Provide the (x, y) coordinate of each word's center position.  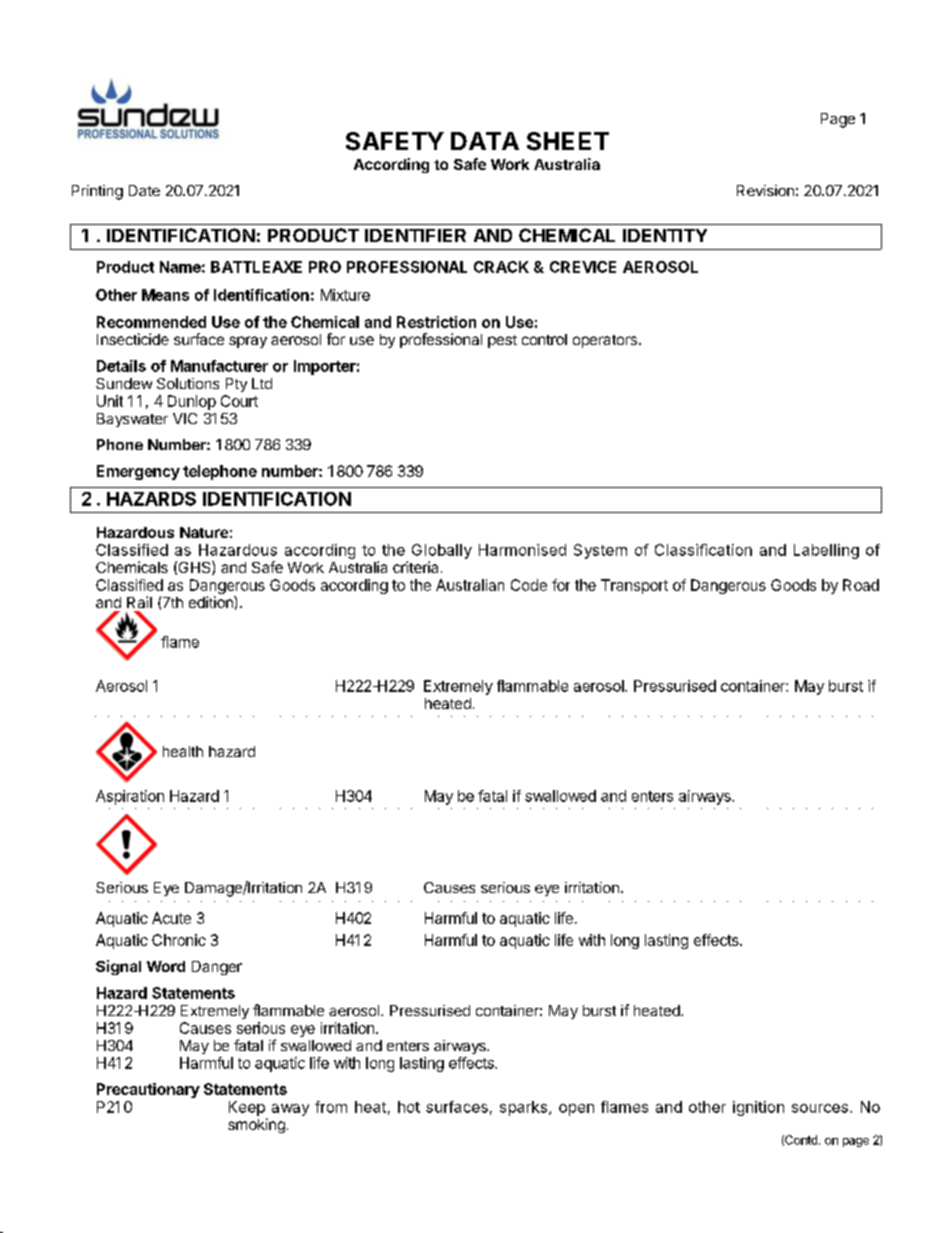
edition (212, 602)
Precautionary (148, 1090)
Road (861, 585)
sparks (523, 1108)
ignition (758, 1108)
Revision (765, 190)
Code (529, 585)
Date (144, 190)
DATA (485, 141)
